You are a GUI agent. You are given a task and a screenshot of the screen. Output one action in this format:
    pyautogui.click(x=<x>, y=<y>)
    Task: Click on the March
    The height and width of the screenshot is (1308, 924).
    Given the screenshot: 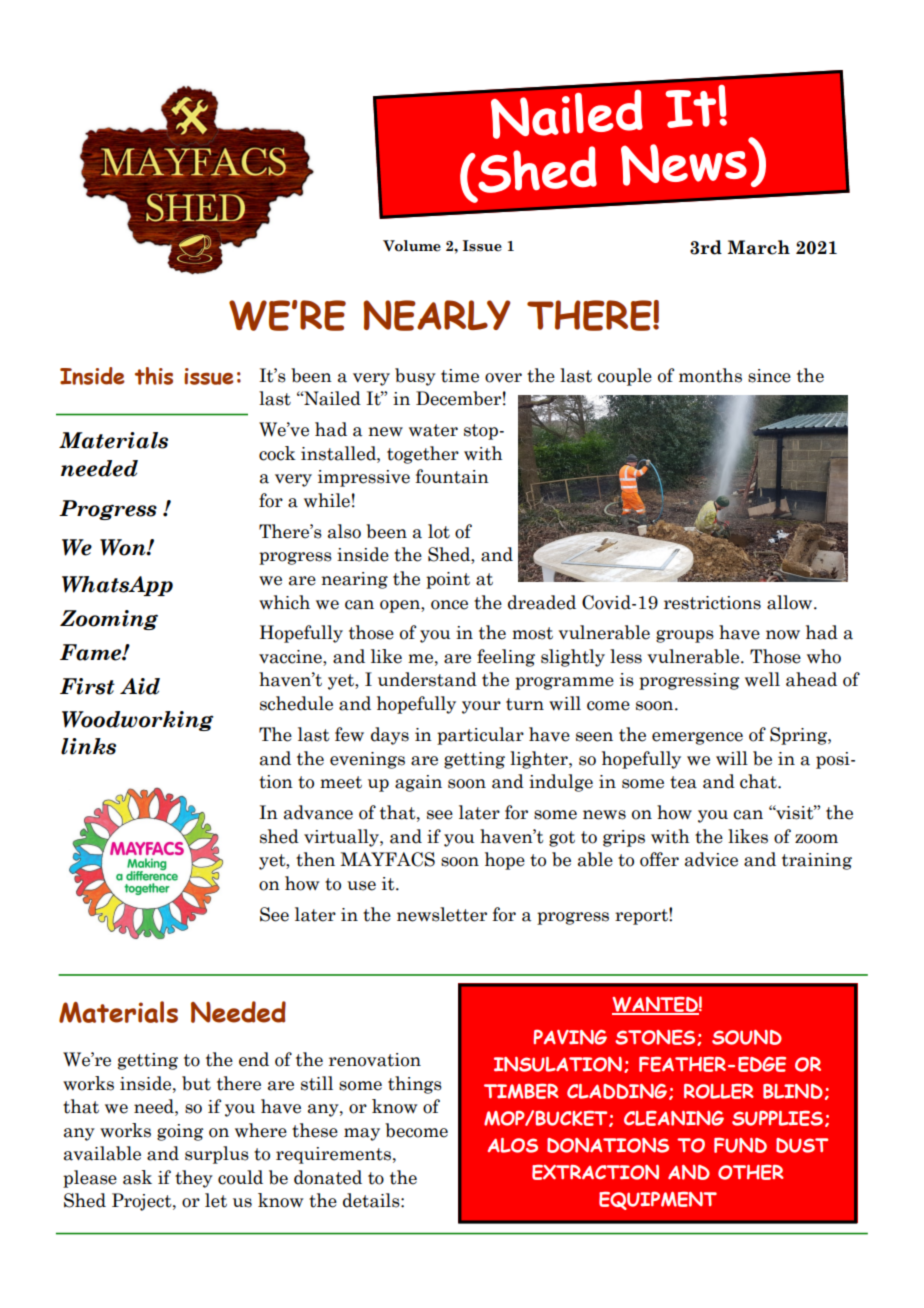 What is the action you would take?
    pyautogui.click(x=759, y=247)
